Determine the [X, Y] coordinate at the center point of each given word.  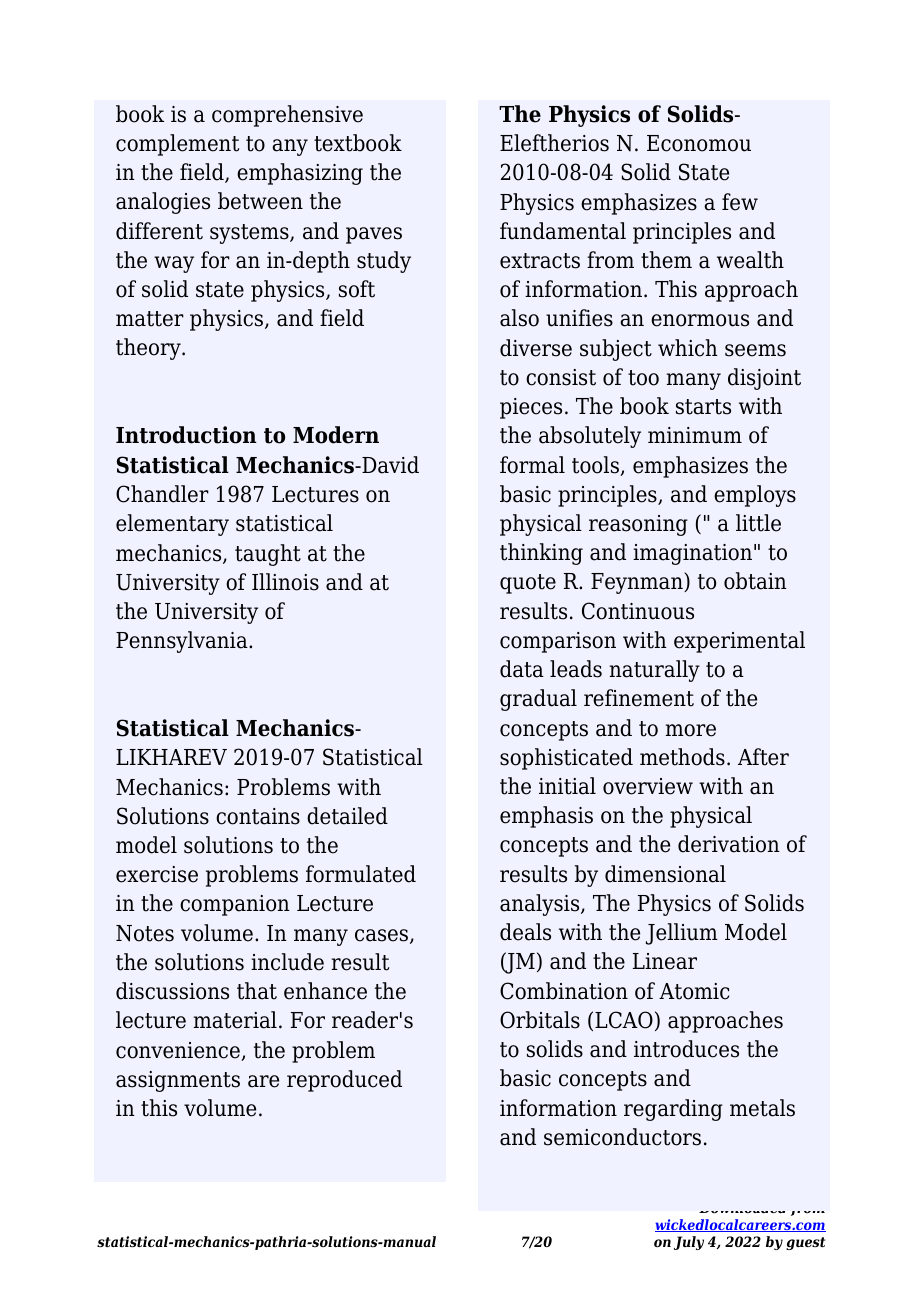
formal [532, 465]
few [740, 202]
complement [177, 145]
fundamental [563, 231]
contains [258, 816]
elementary [172, 525]
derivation [729, 844]
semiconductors [622, 1137]
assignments [178, 1081]
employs [755, 496]
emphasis [546, 817]
